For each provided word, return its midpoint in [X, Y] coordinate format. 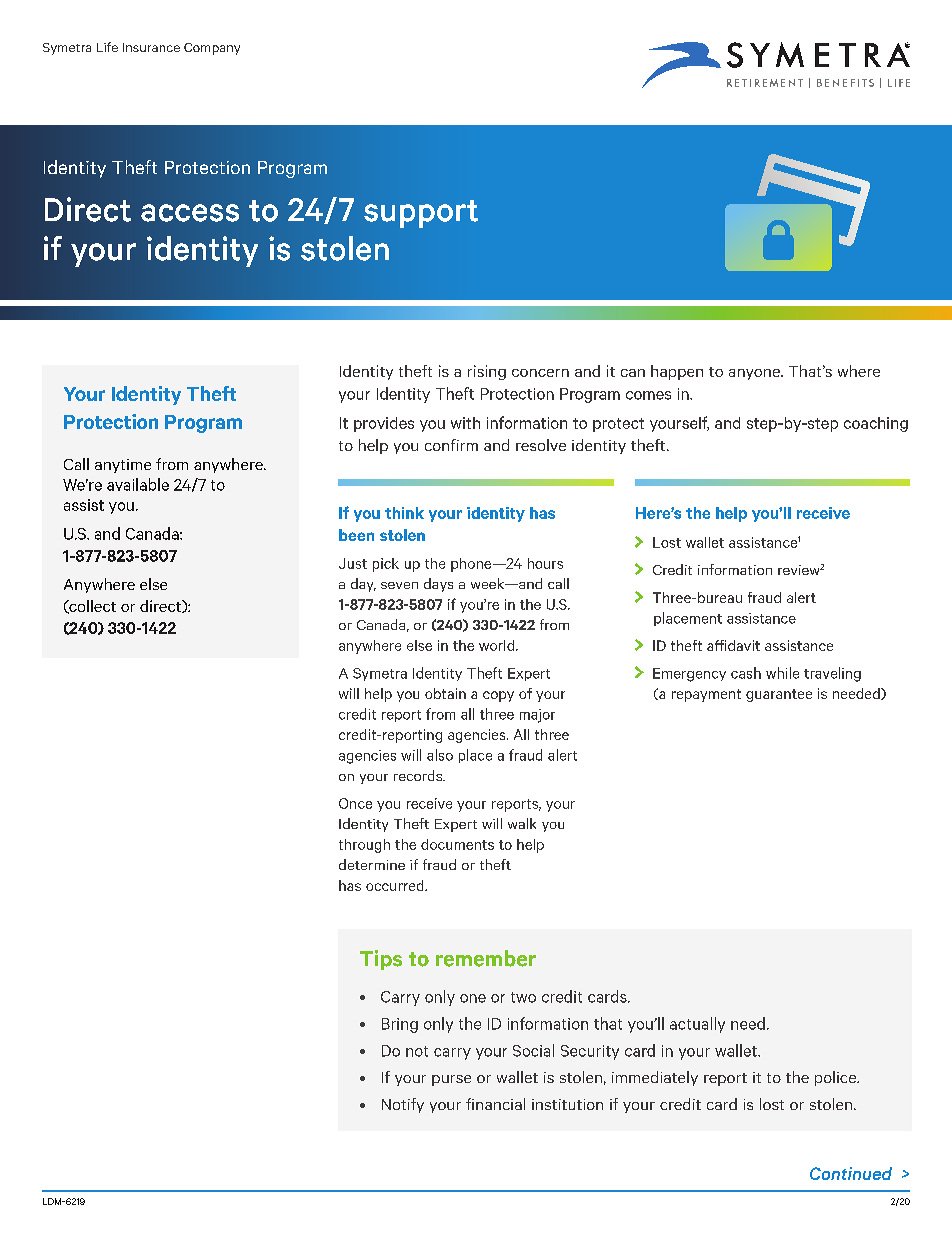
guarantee [779, 695]
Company [212, 49]
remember [486, 958]
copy [498, 696]
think [404, 513]
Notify [403, 1105]
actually [697, 1025]
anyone [755, 374]
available [138, 484]
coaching [876, 424]
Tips [381, 960]
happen [677, 372]
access [190, 213]
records [419, 775]
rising [487, 372]
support [421, 214]
